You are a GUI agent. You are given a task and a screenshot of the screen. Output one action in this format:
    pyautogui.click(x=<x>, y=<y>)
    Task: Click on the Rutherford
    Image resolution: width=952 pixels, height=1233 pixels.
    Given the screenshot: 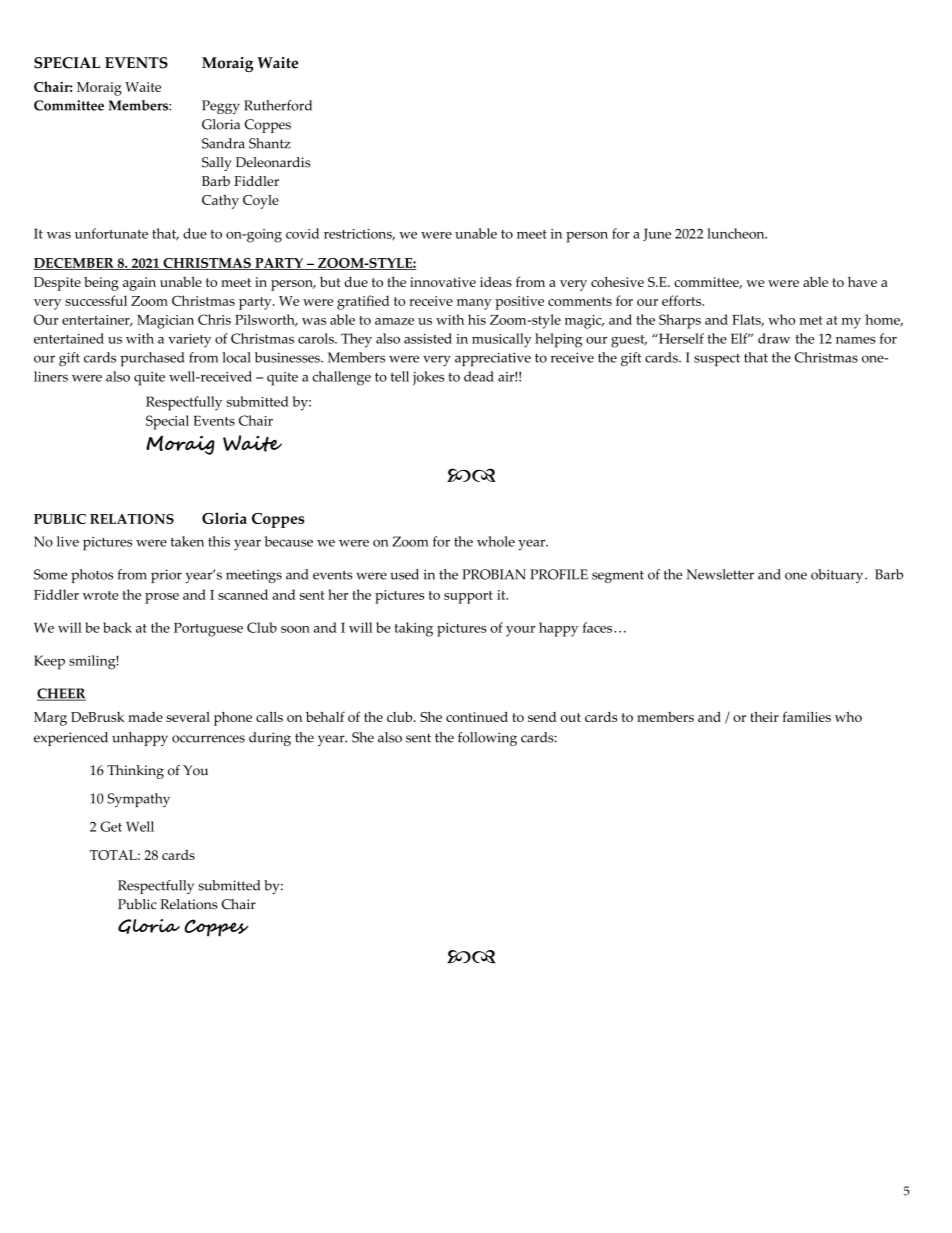 What is the action you would take?
    pyautogui.click(x=278, y=105)
